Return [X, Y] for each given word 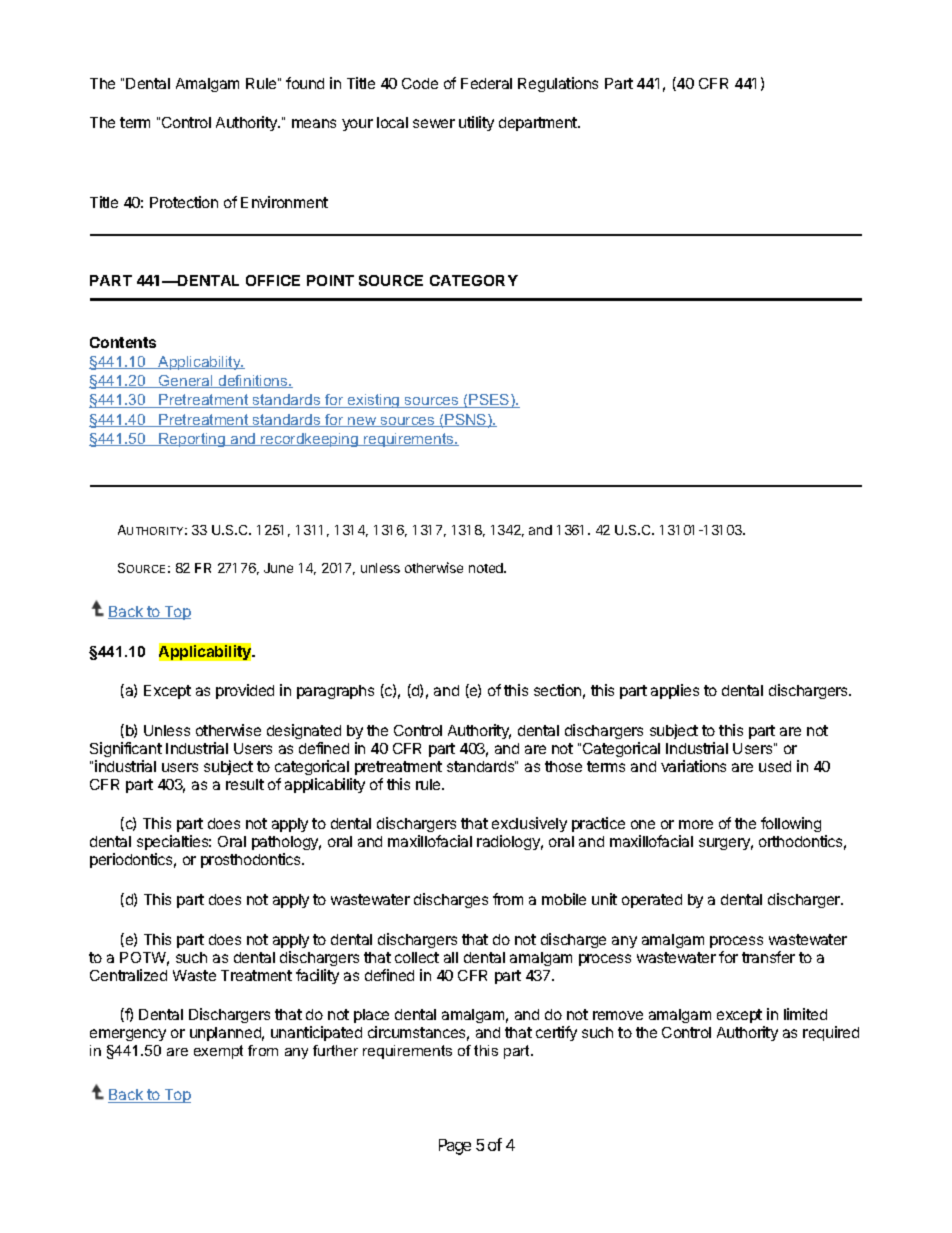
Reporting [192, 440]
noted [487, 568]
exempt [218, 1052]
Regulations [558, 84]
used [775, 766]
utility [476, 123]
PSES [490, 401]
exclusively [529, 826]
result [245, 784]
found [305, 83]
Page [455, 1147]
